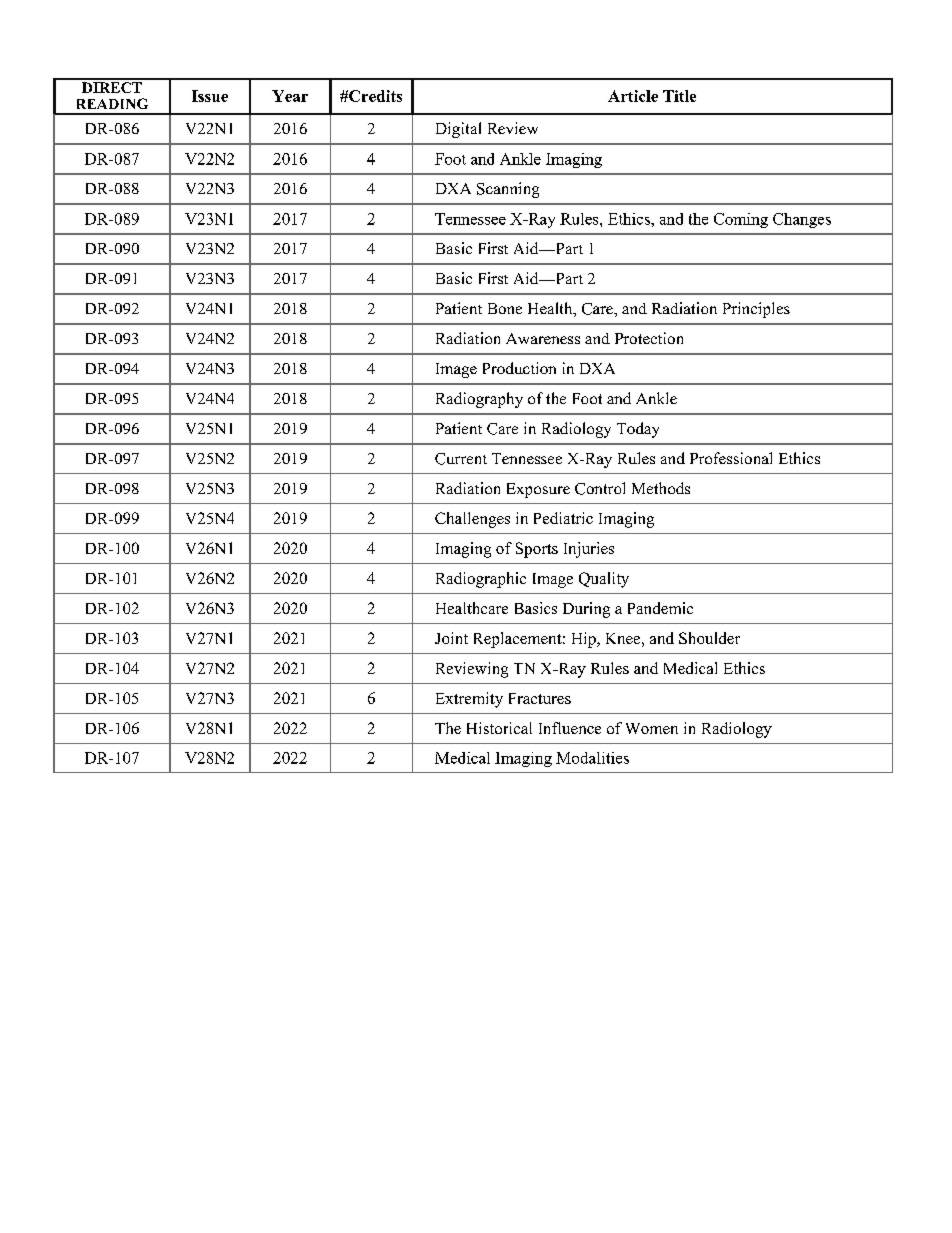  I want to click on Methods, so click(661, 488).
